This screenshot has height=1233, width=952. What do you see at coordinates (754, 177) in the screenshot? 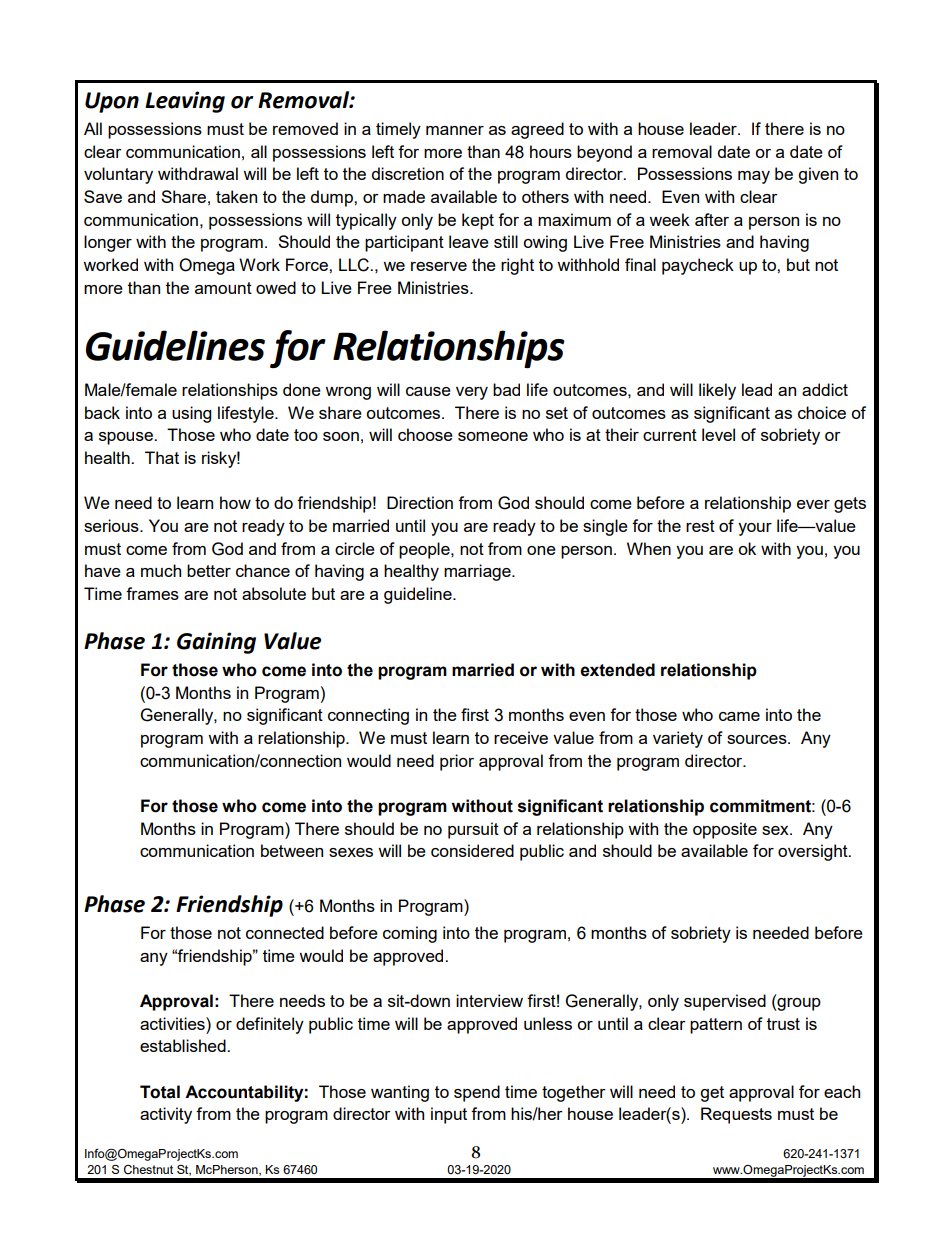
I see `may` at bounding box center [754, 177].
